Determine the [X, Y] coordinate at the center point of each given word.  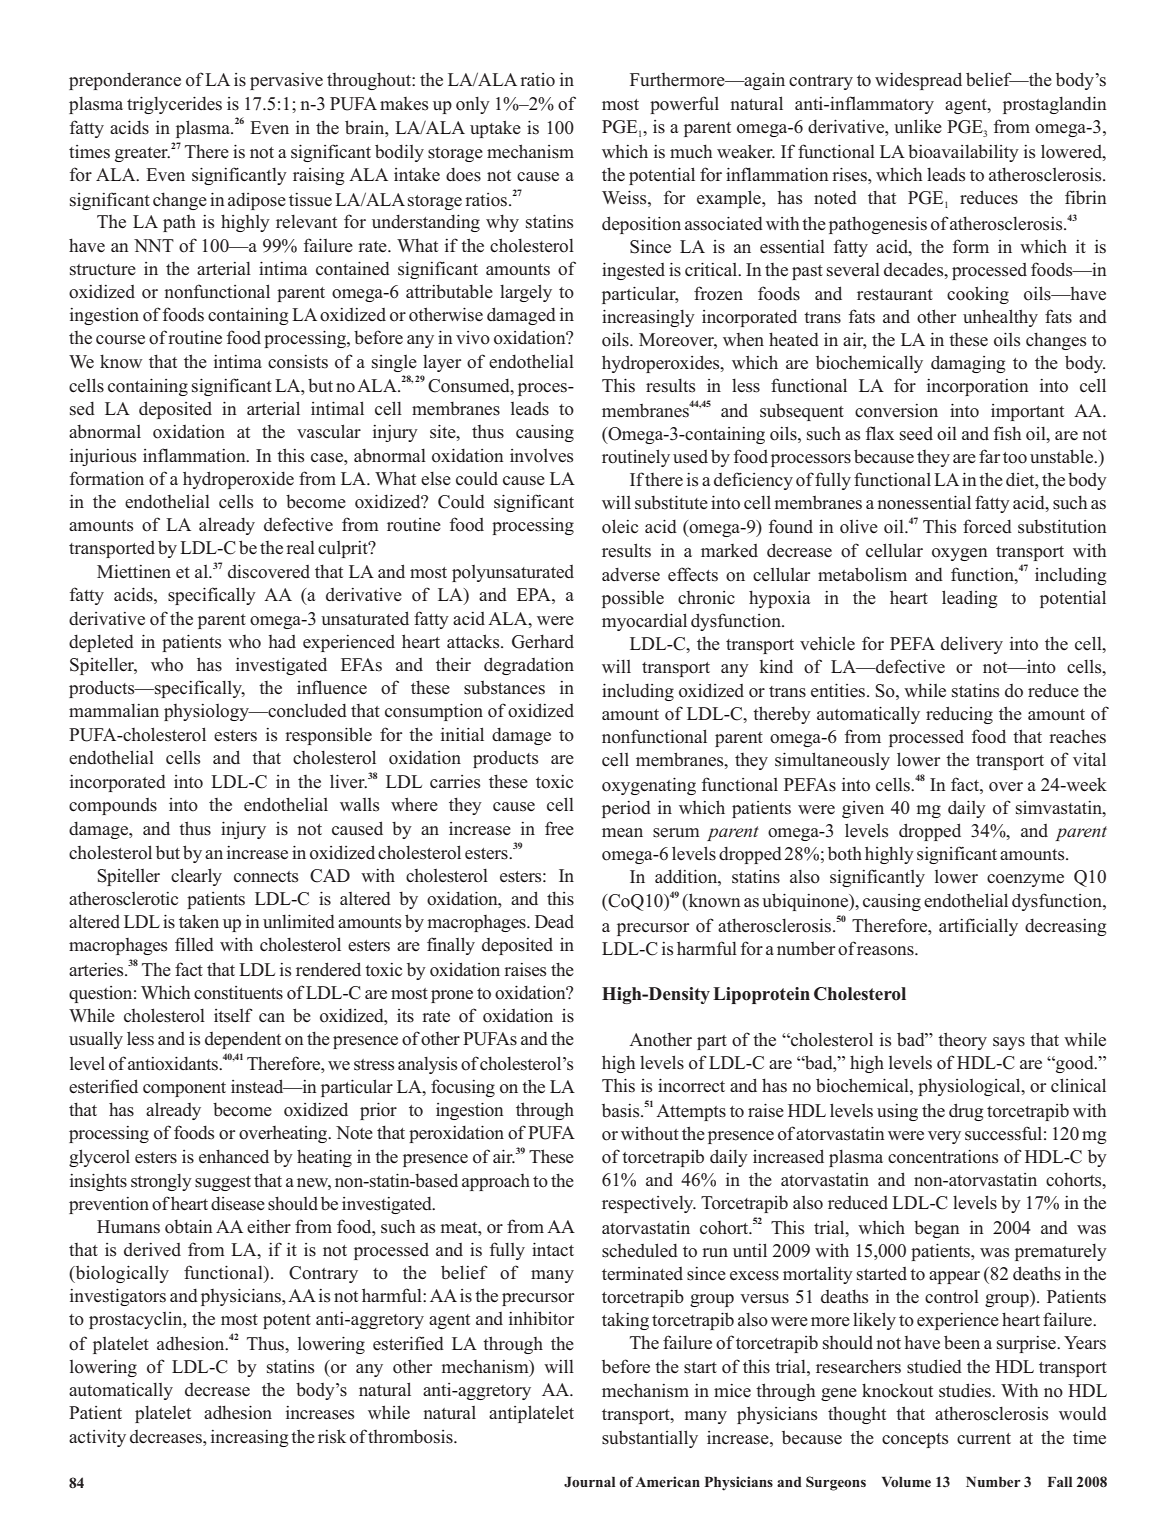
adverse [631, 574]
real [300, 547]
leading [969, 599]
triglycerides [174, 105]
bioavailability [963, 153]
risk [332, 1436]
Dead [554, 922]
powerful [684, 105]
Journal [589, 1482]
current [984, 1439]
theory [962, 1041]
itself [233, 1015]
